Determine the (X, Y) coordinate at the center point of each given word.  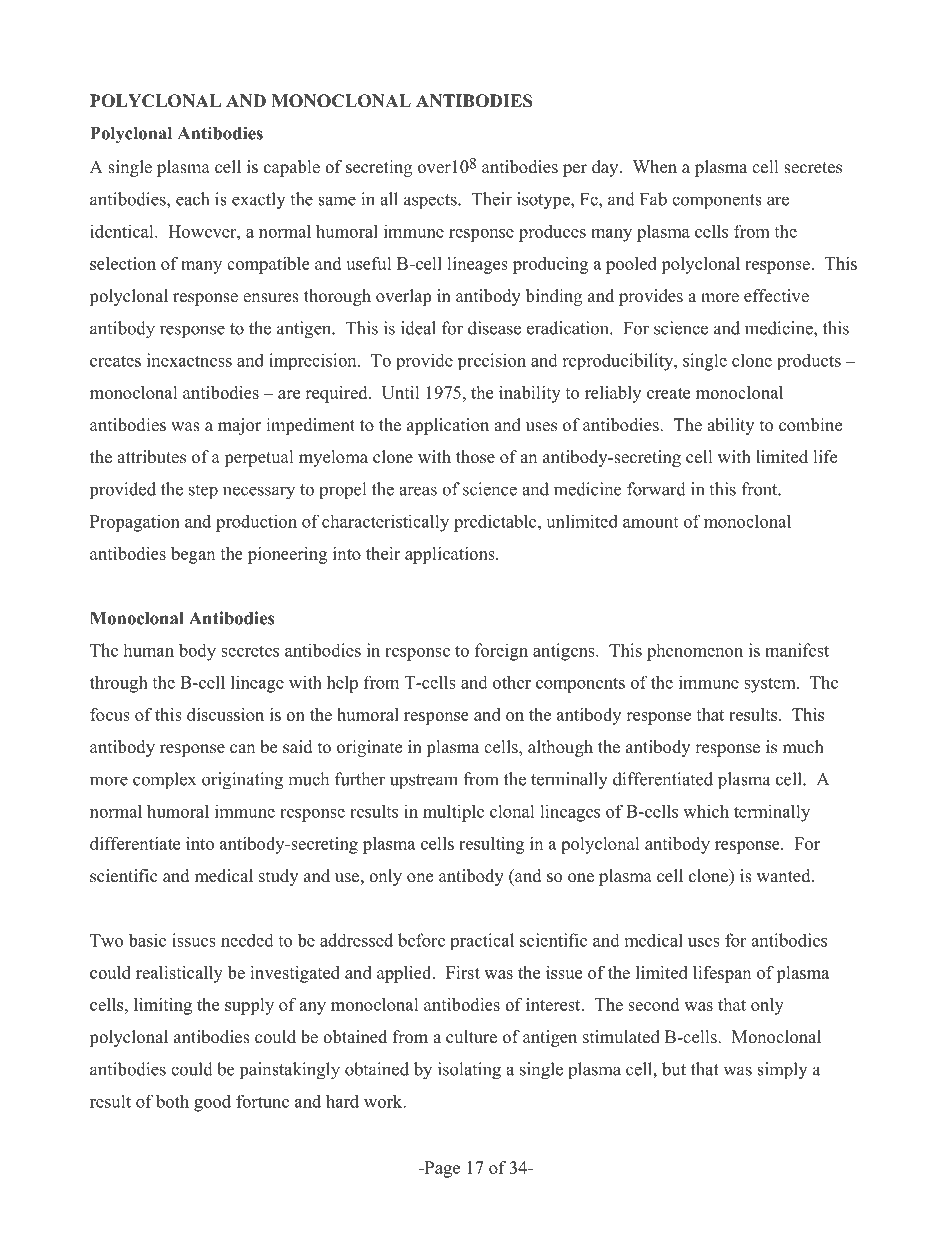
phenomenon (695, 652)
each (192, 199)
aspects (431, 202)
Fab (653, 199)
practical (482, 941)
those (475, 457)
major (240, 426)
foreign (501, 652)
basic (147, 940)
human (148, 650)
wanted (785, 876)
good (212, 1103)
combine (810, 425)
